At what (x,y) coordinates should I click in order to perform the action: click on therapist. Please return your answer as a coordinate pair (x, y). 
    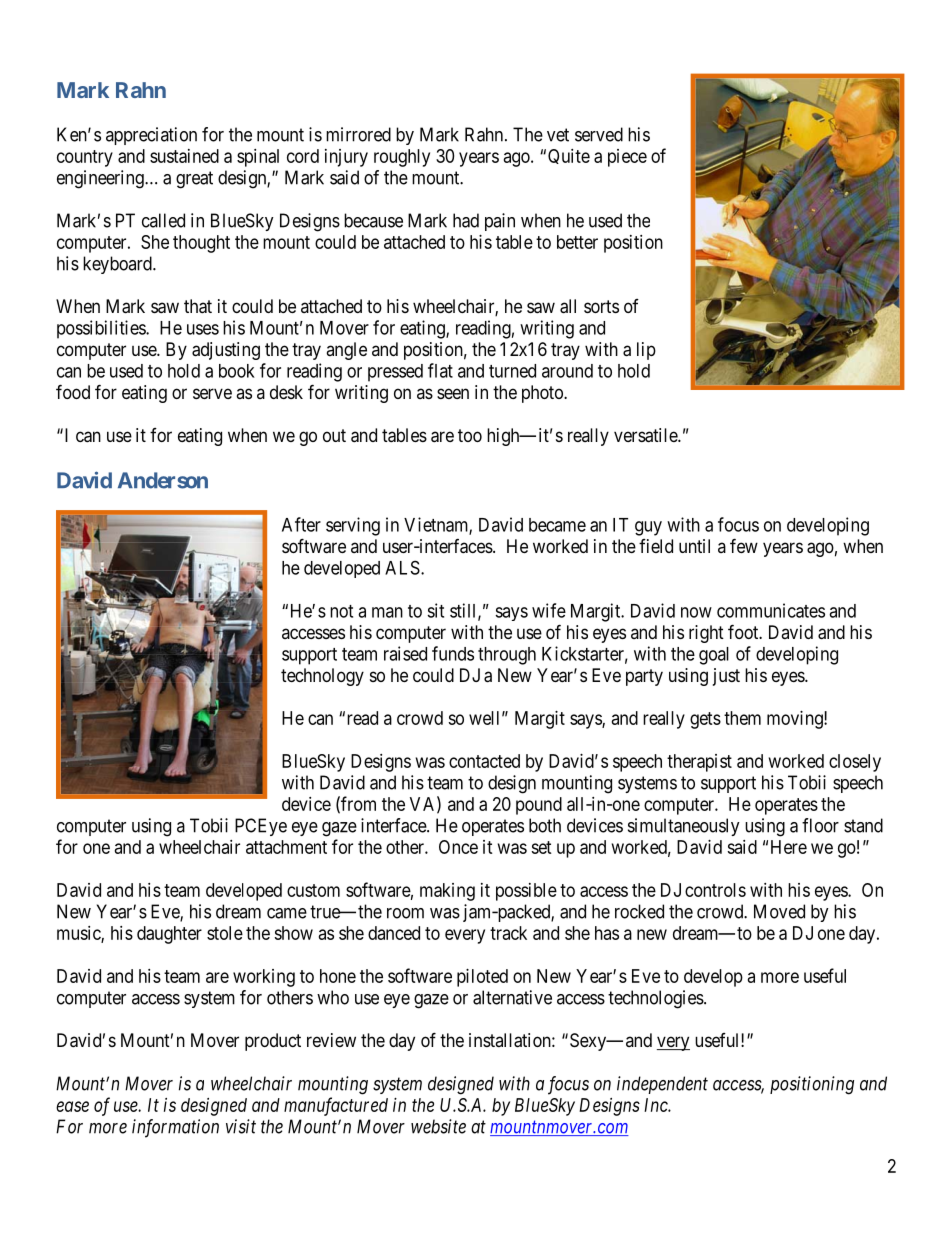
    Looking at the image, I should click on (699, 763).
